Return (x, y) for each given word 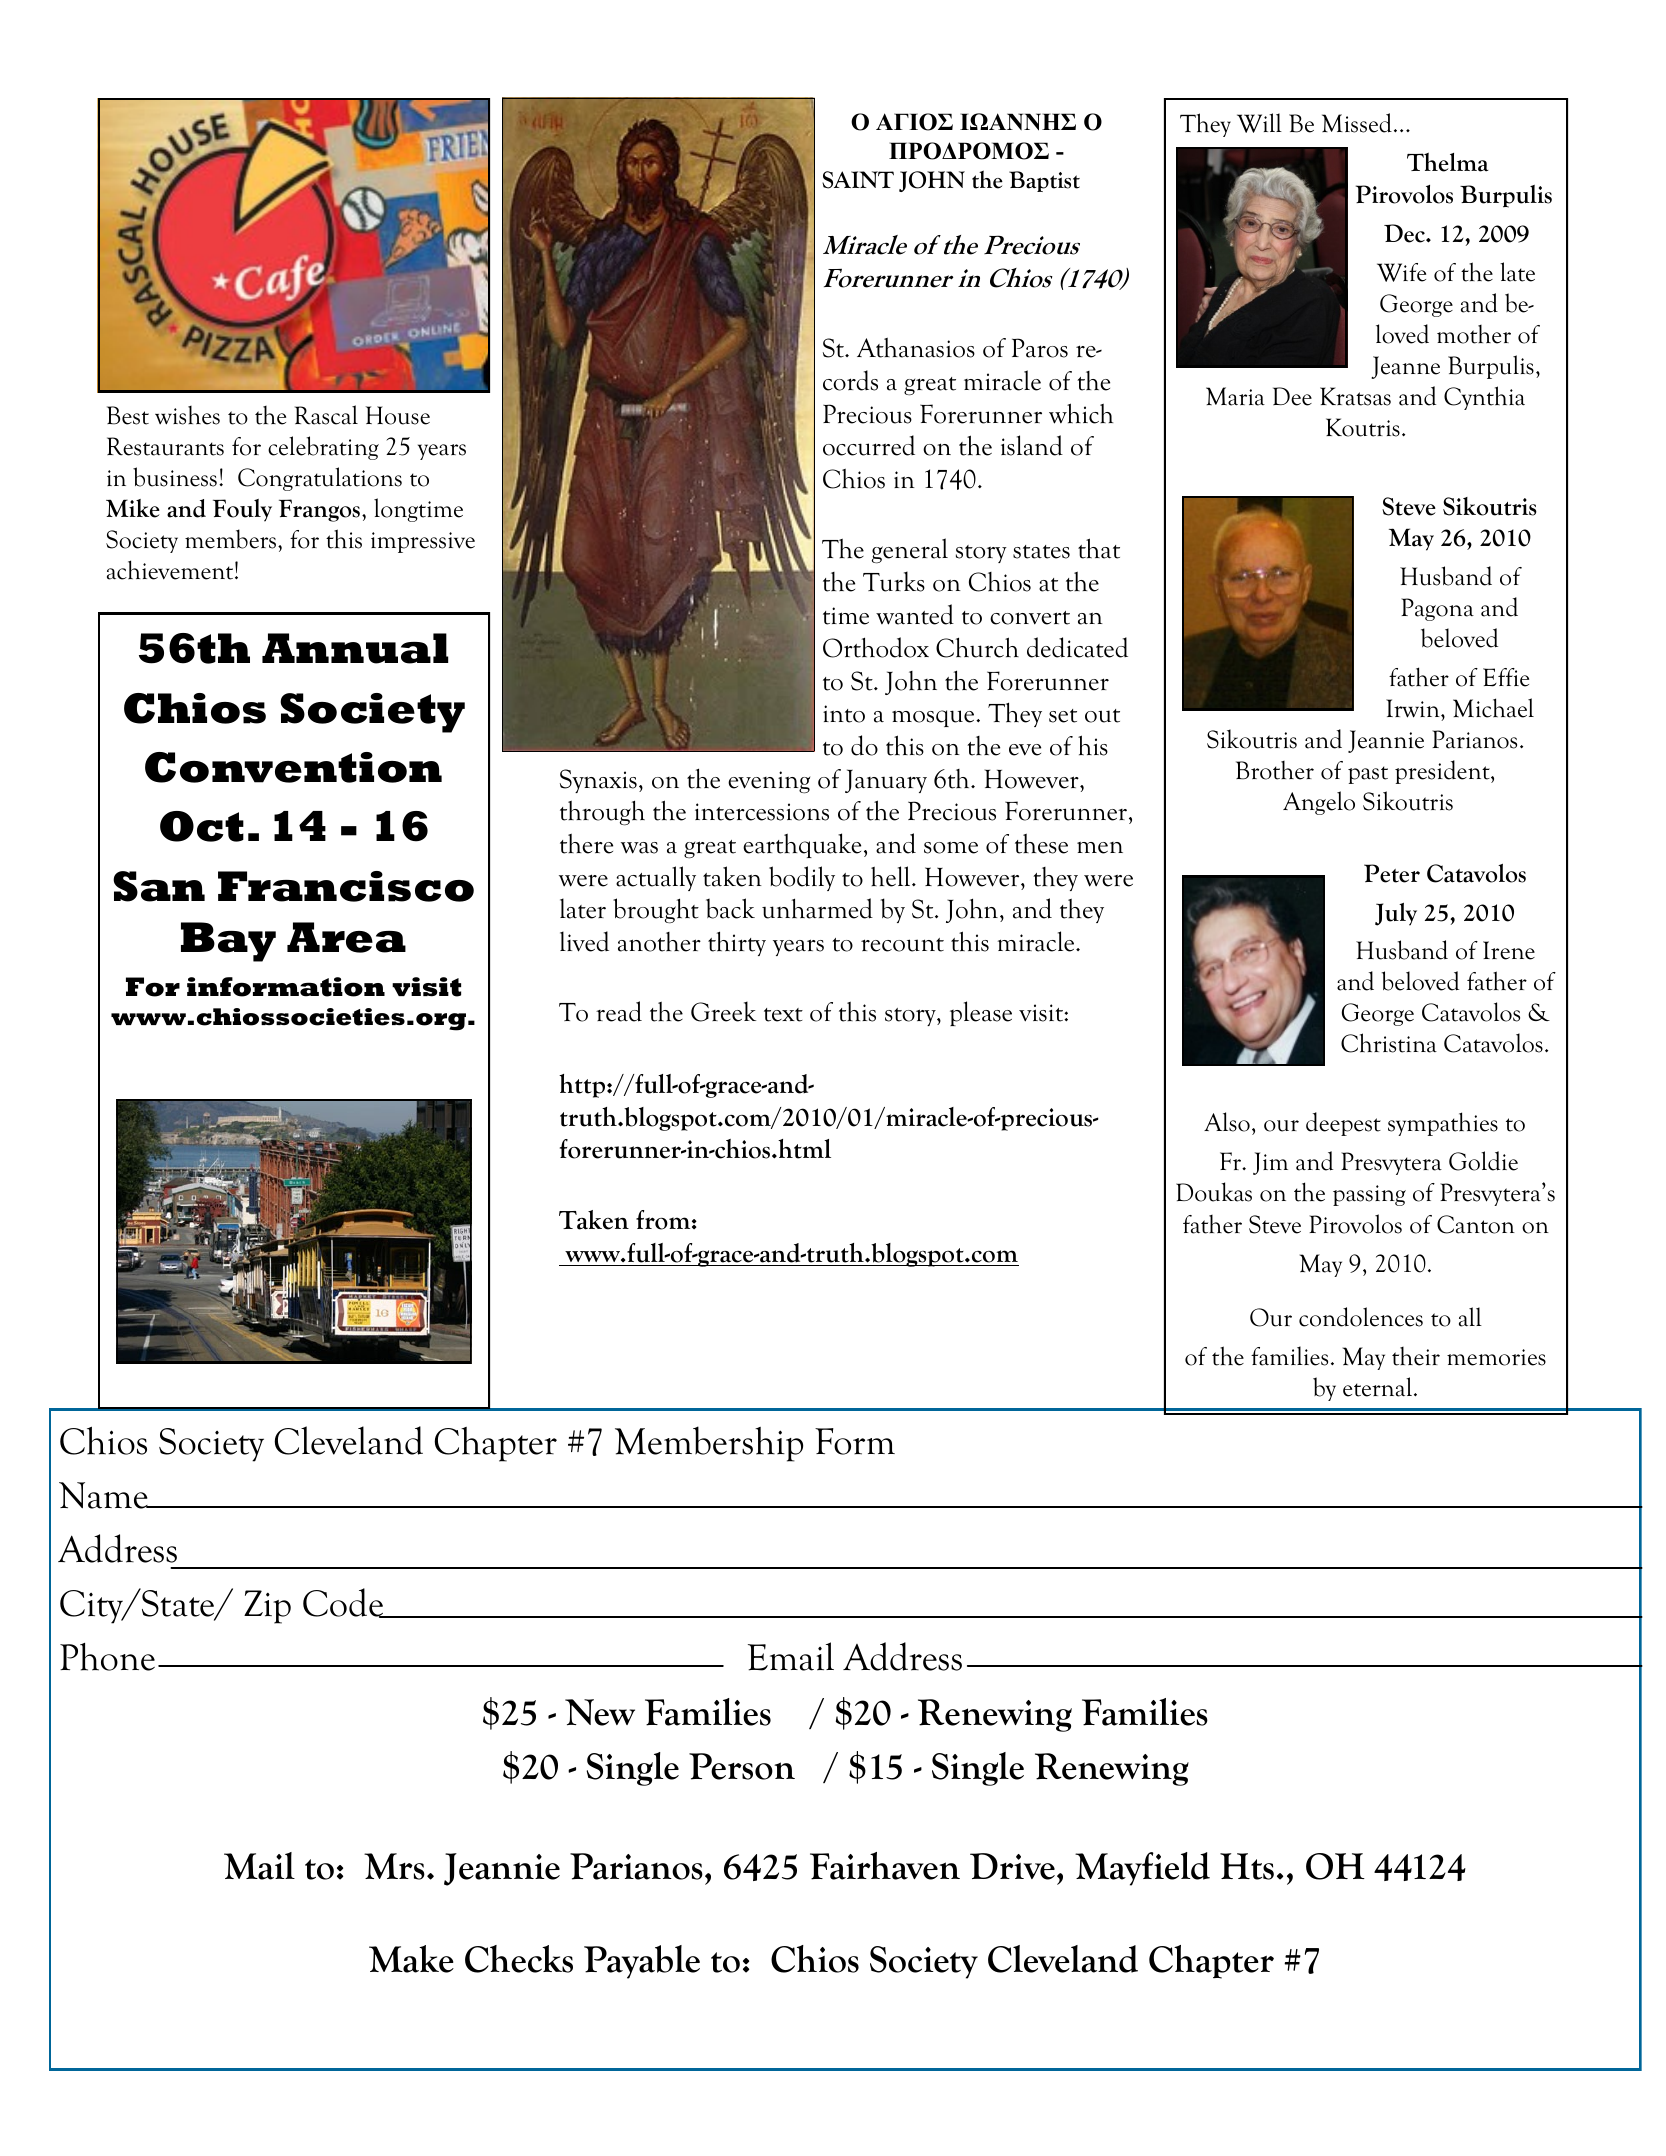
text (783, 1015)
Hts (1247, 1866)
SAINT (858, 180)
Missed (1357, 123)
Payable (642, 1962)
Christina (1389, 1043)
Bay (228, 942)
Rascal (326, 415)
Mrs (394, 1866)
